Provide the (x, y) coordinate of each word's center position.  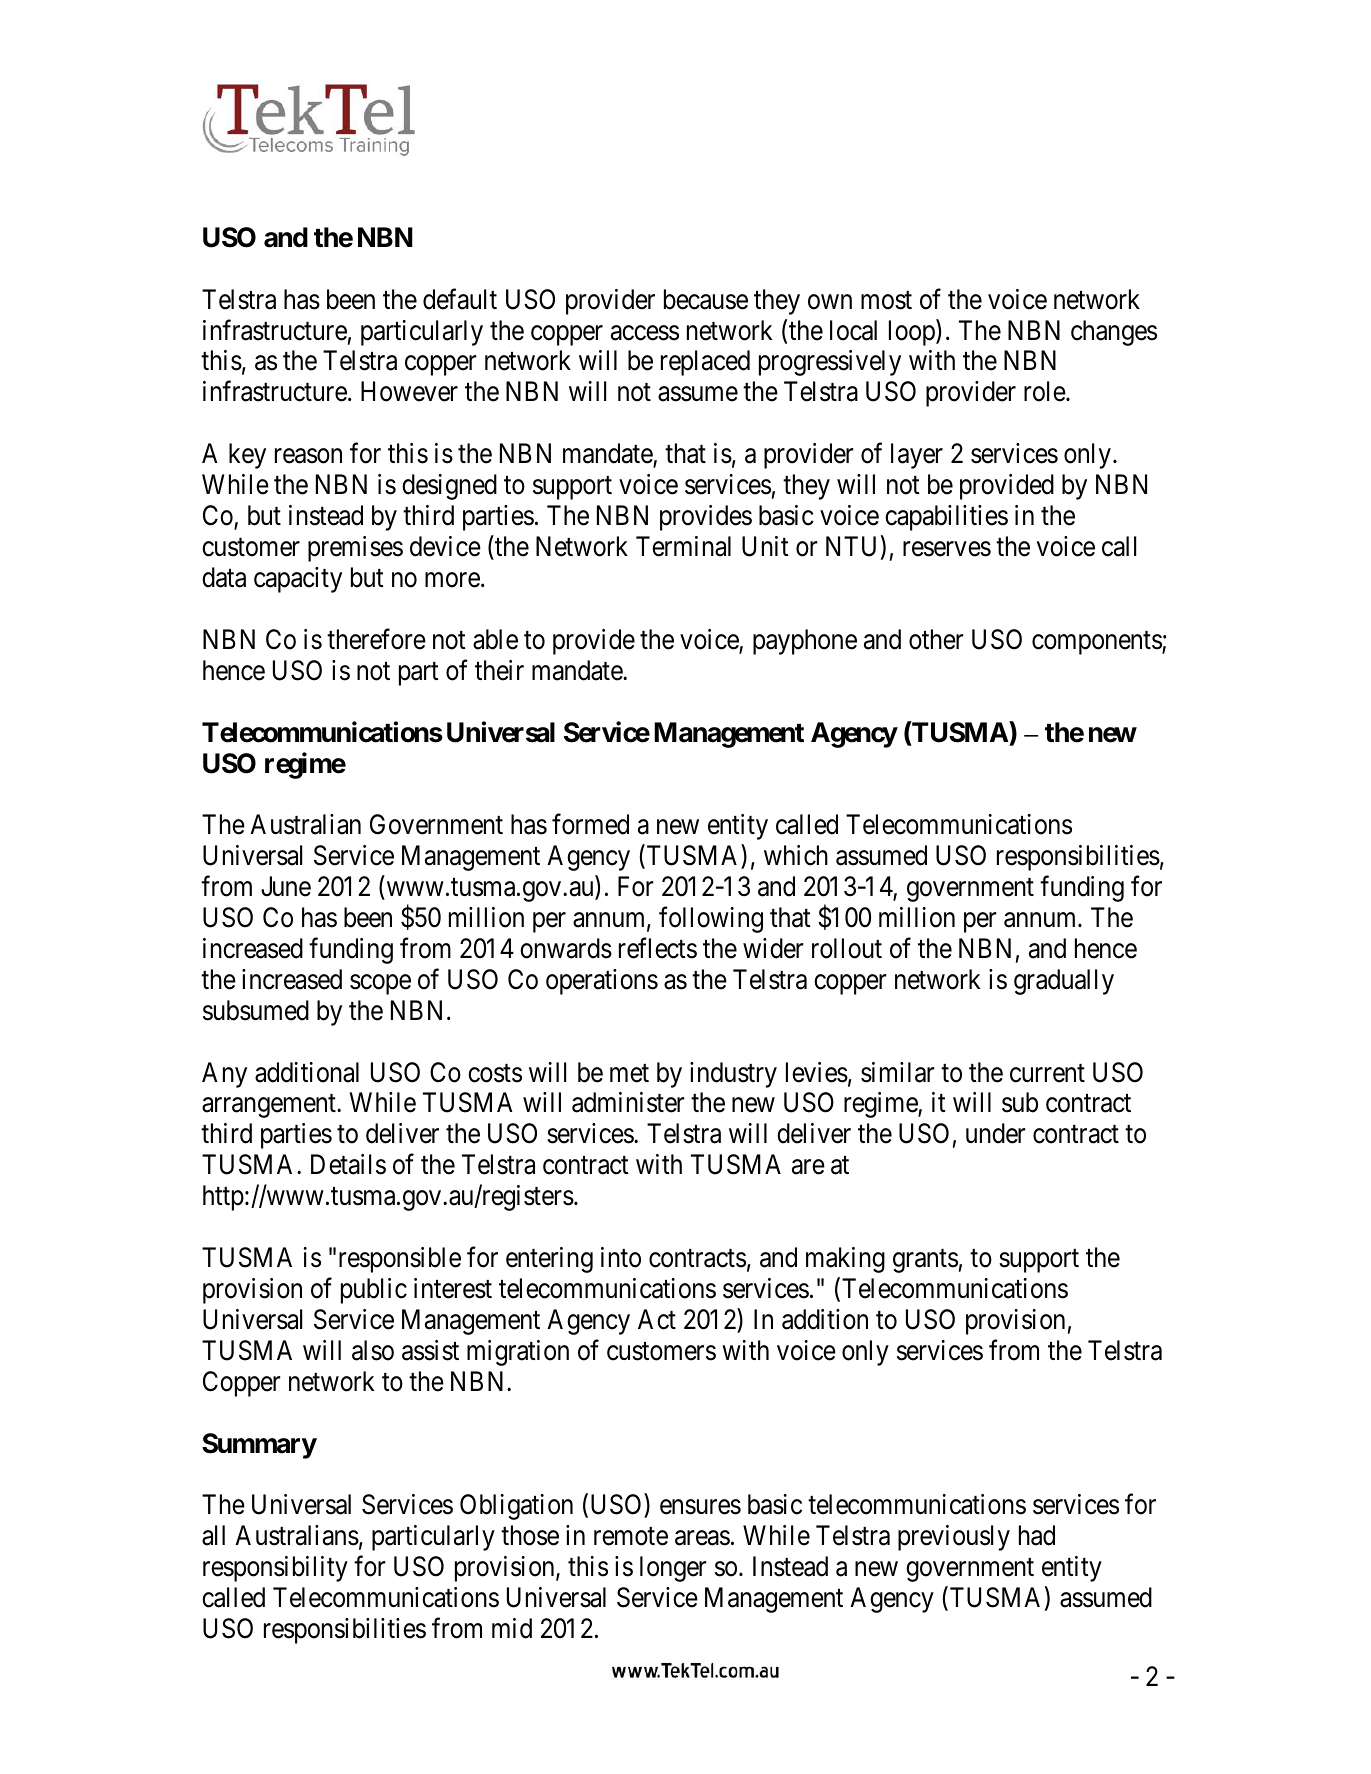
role (1045, 391)
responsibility (275, 1569)
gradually (1064, 982)
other (936, 639)
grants (925, 1261)
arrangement (270, 1106)
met (629, 1073)
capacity (298, 580)
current (1047, 1073)
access (645, 333)
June (286, 886)
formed (590, 824)
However (409, 392)
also (373, 1350)
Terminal (683, 546)
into (621, 1257)
